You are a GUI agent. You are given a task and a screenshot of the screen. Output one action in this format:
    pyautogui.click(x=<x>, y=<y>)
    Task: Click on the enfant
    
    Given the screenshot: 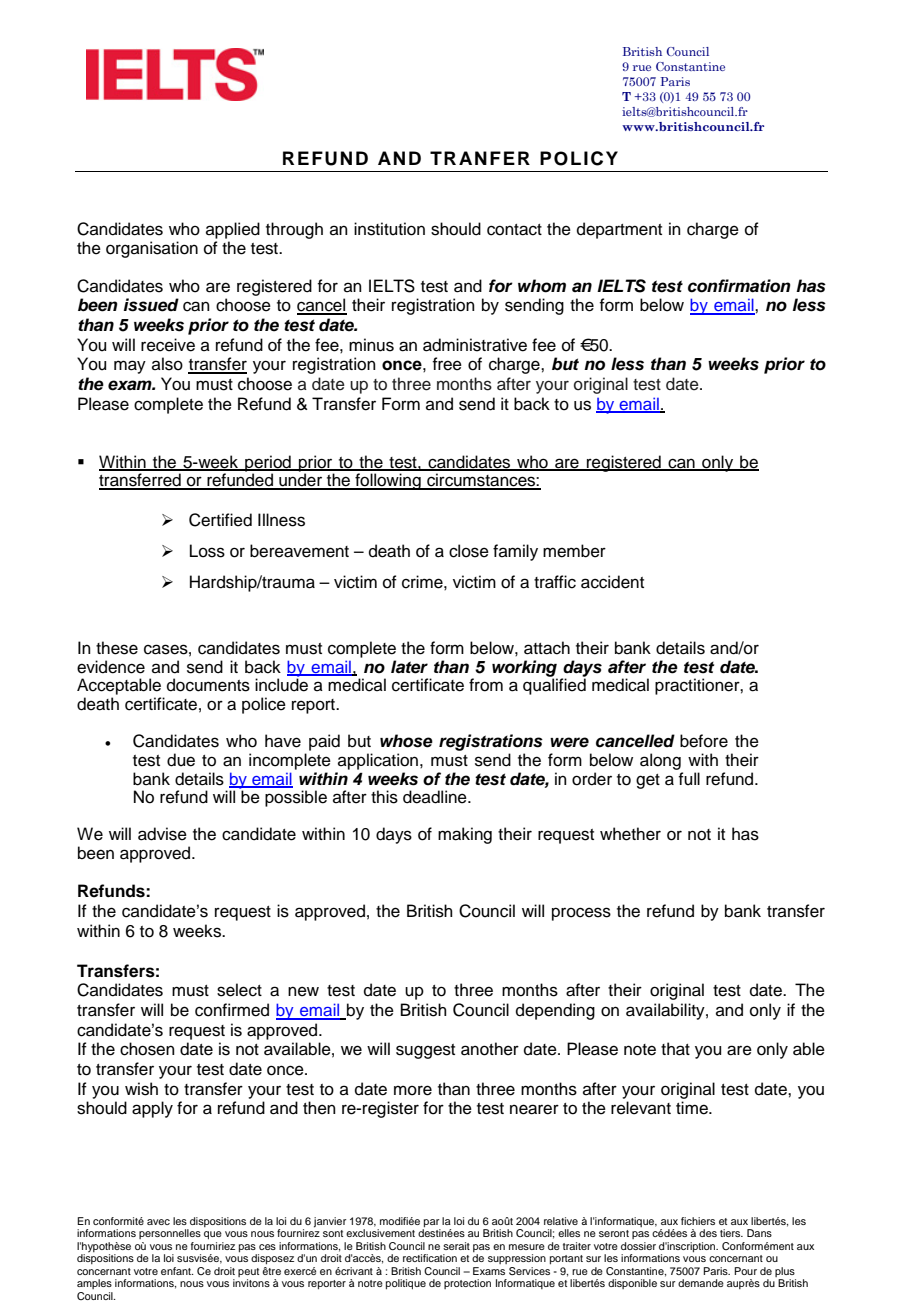 What is the action you would take?
    pyautogui.click(x=177, y=1271)
